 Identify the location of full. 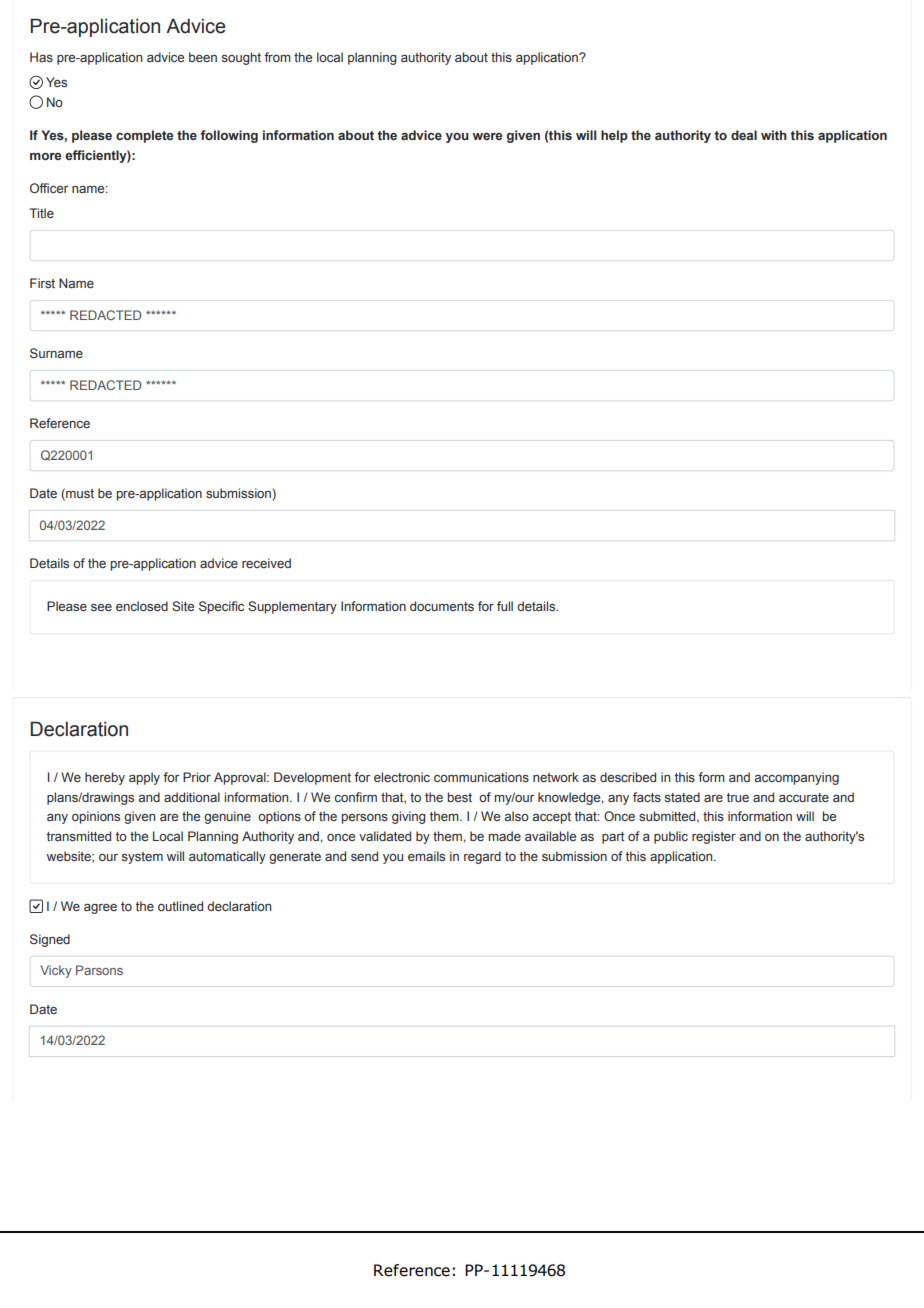
(505, 606).
